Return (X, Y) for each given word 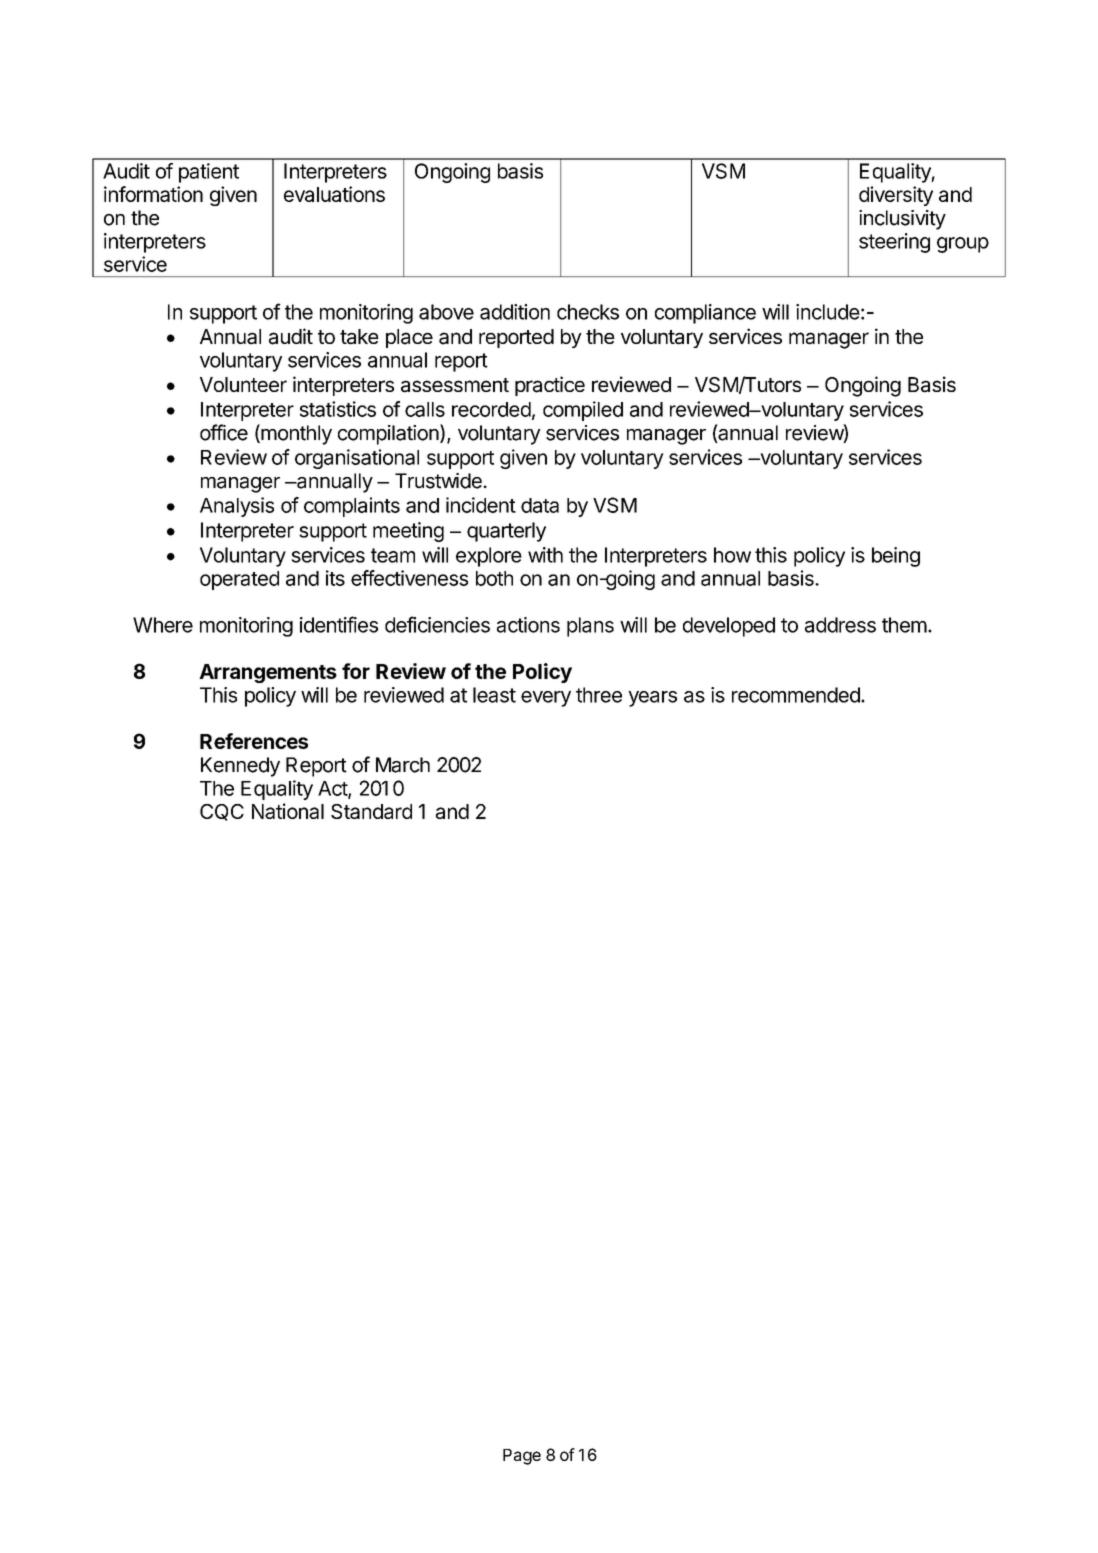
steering (894, 243)
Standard (371, 811)
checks (588, 312)
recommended (797, 695)
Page (522, 1457)
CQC (222, 812)
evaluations (334, 194)
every (546, 699)
